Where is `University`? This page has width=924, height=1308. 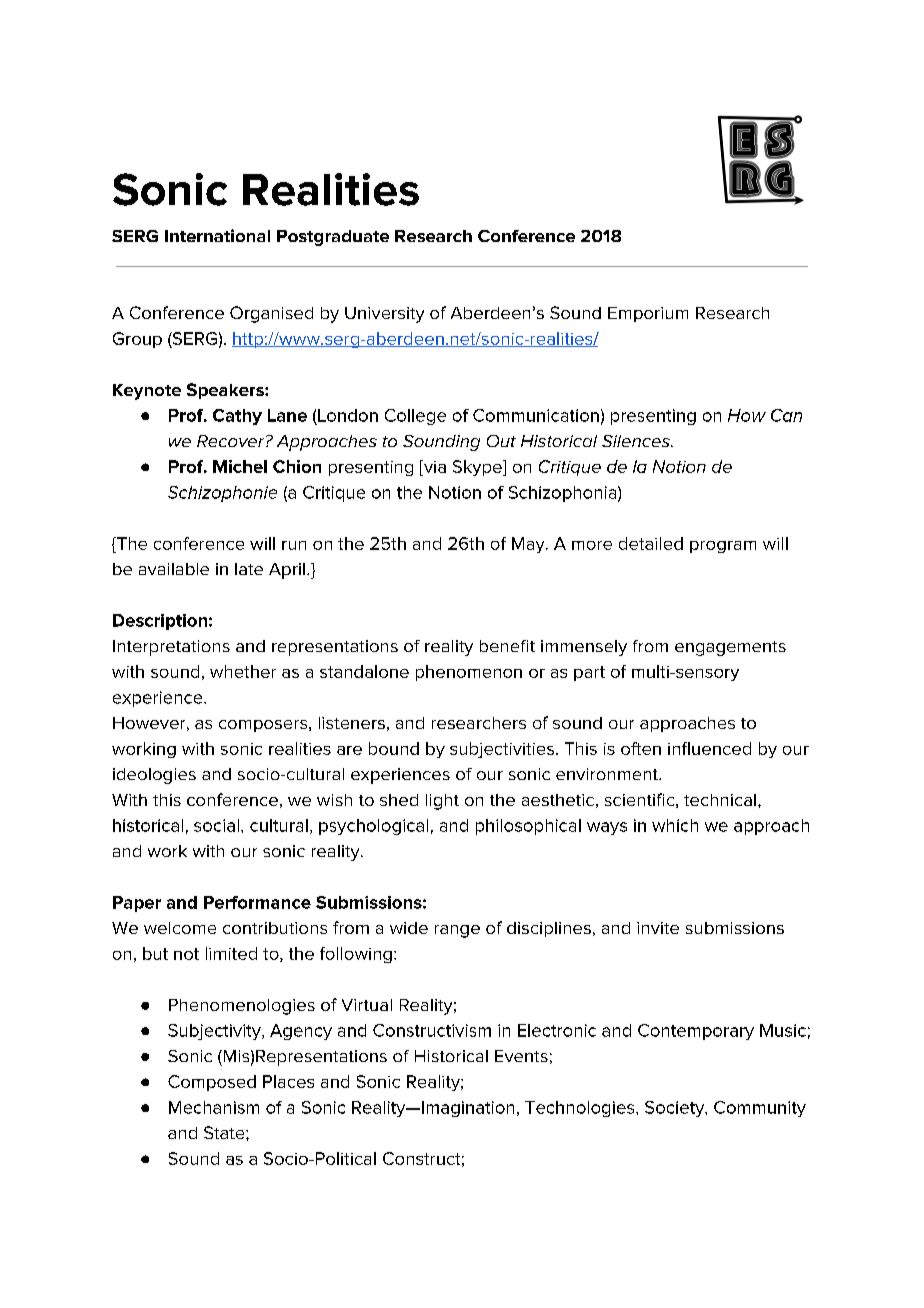 University is located at coordinates (384, 315).
